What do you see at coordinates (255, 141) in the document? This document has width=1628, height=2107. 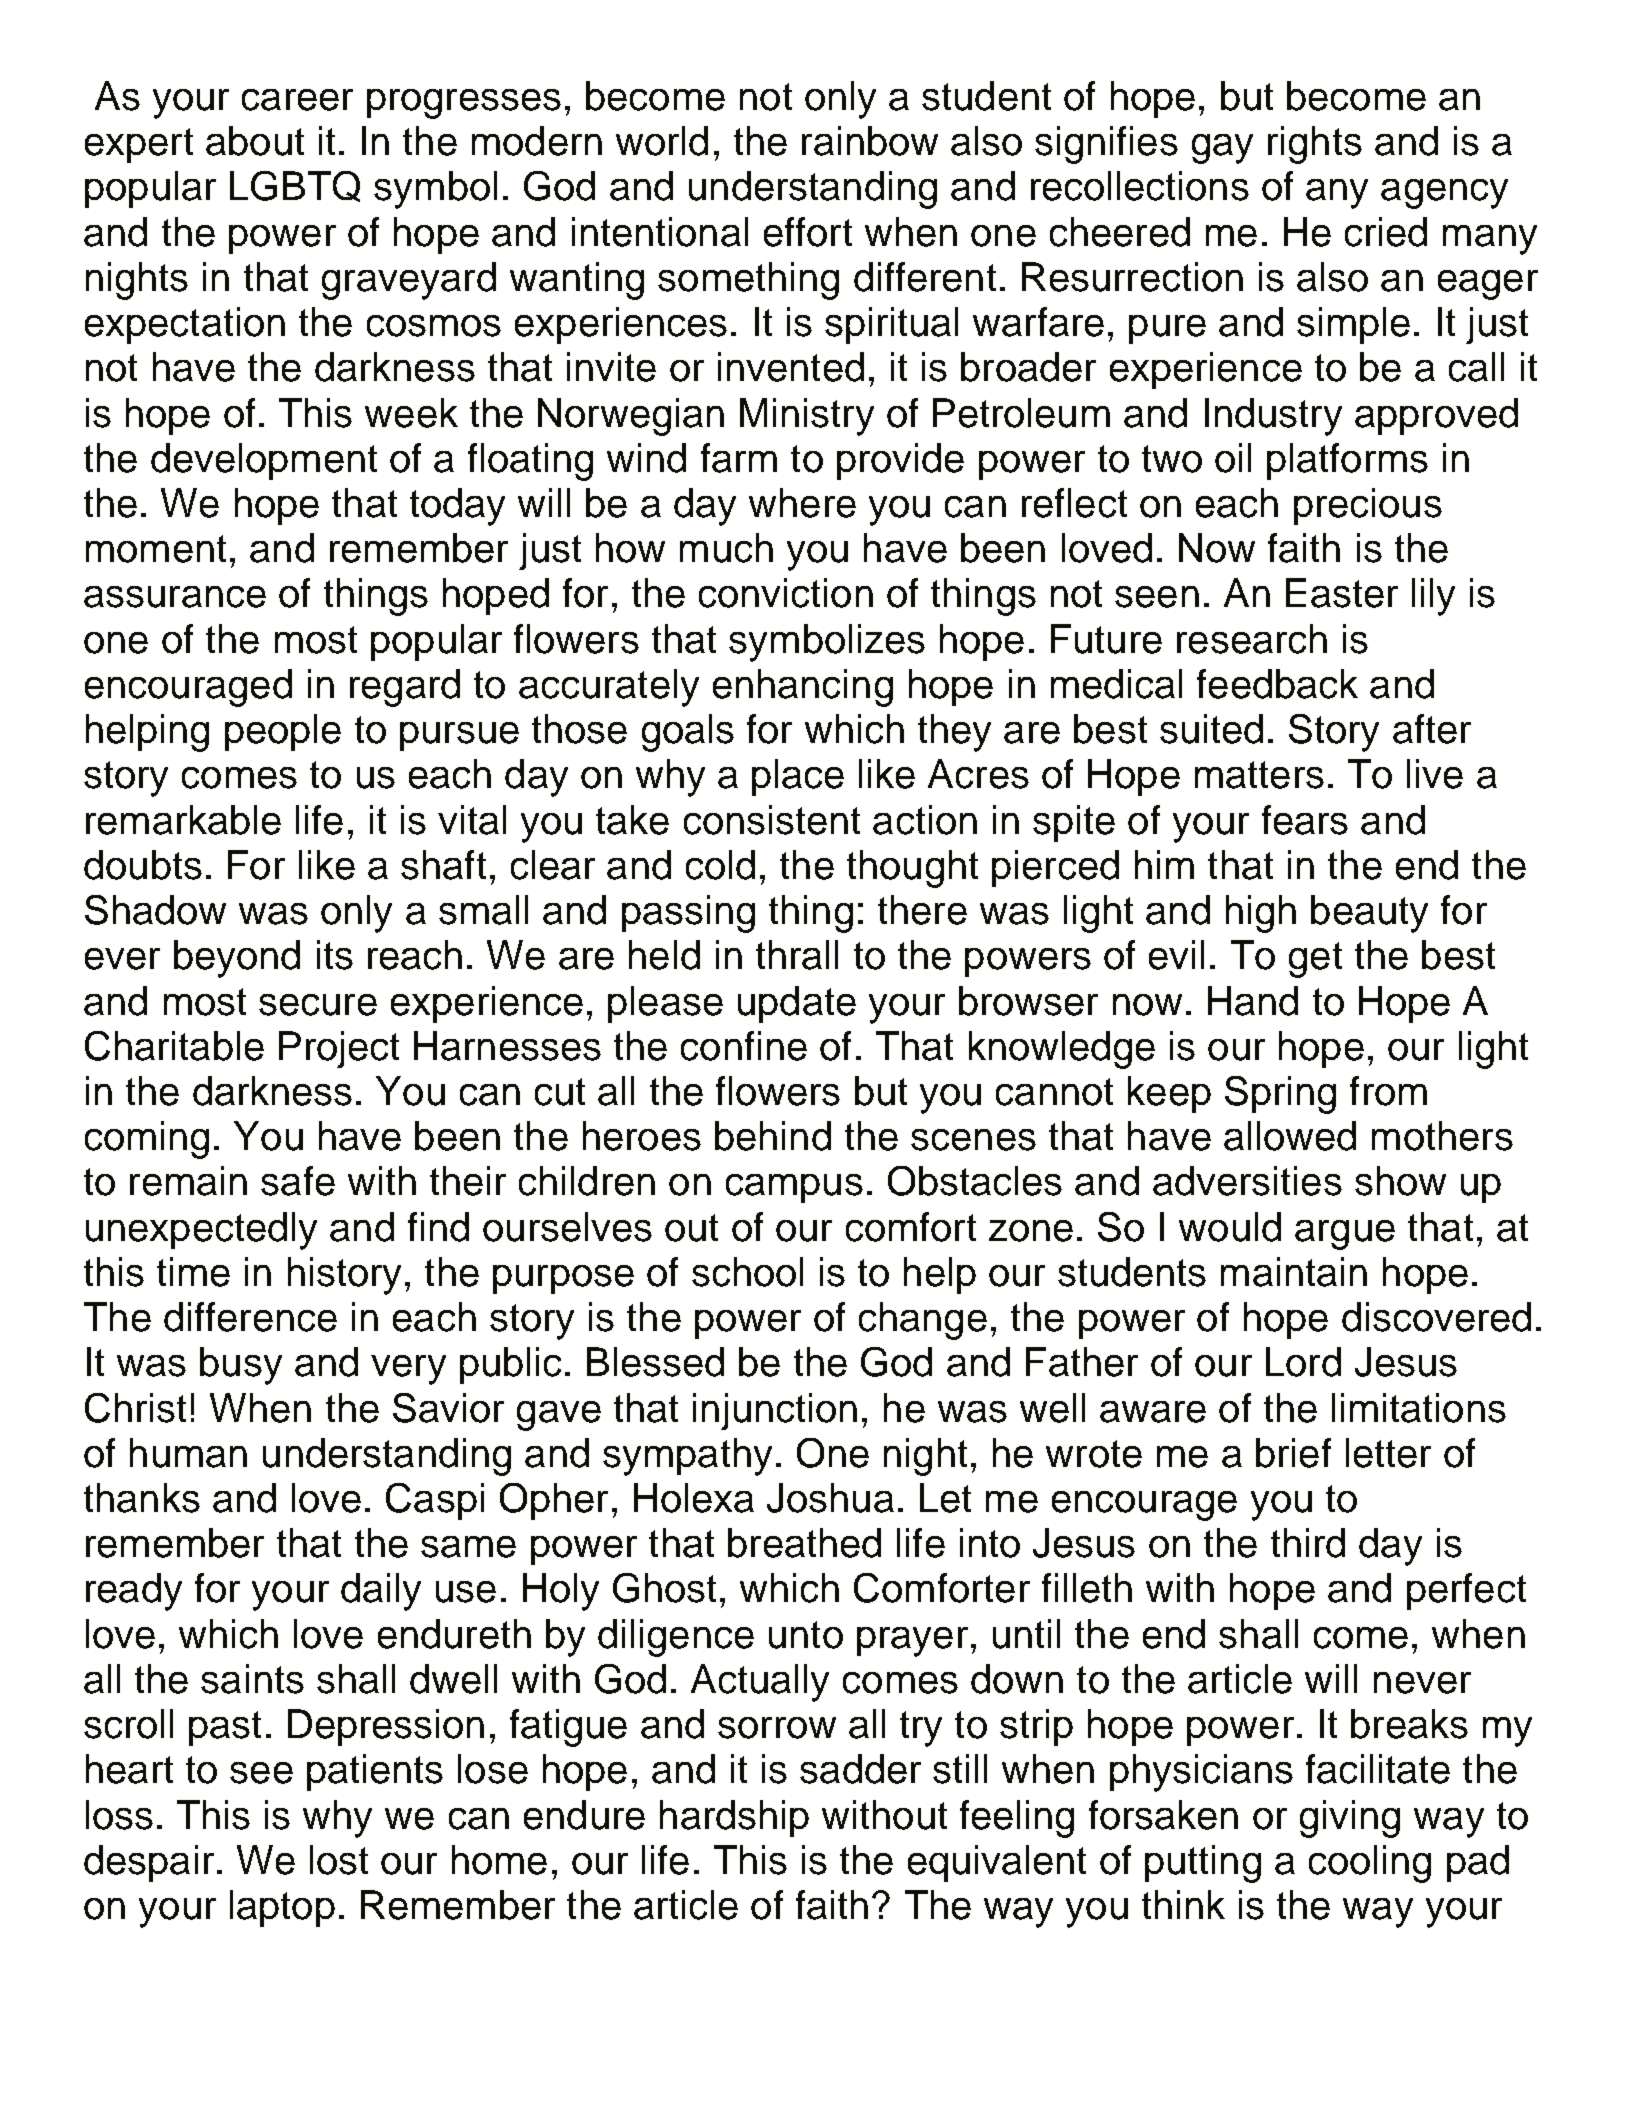 I see `about` at bounding box center [255, 141].
